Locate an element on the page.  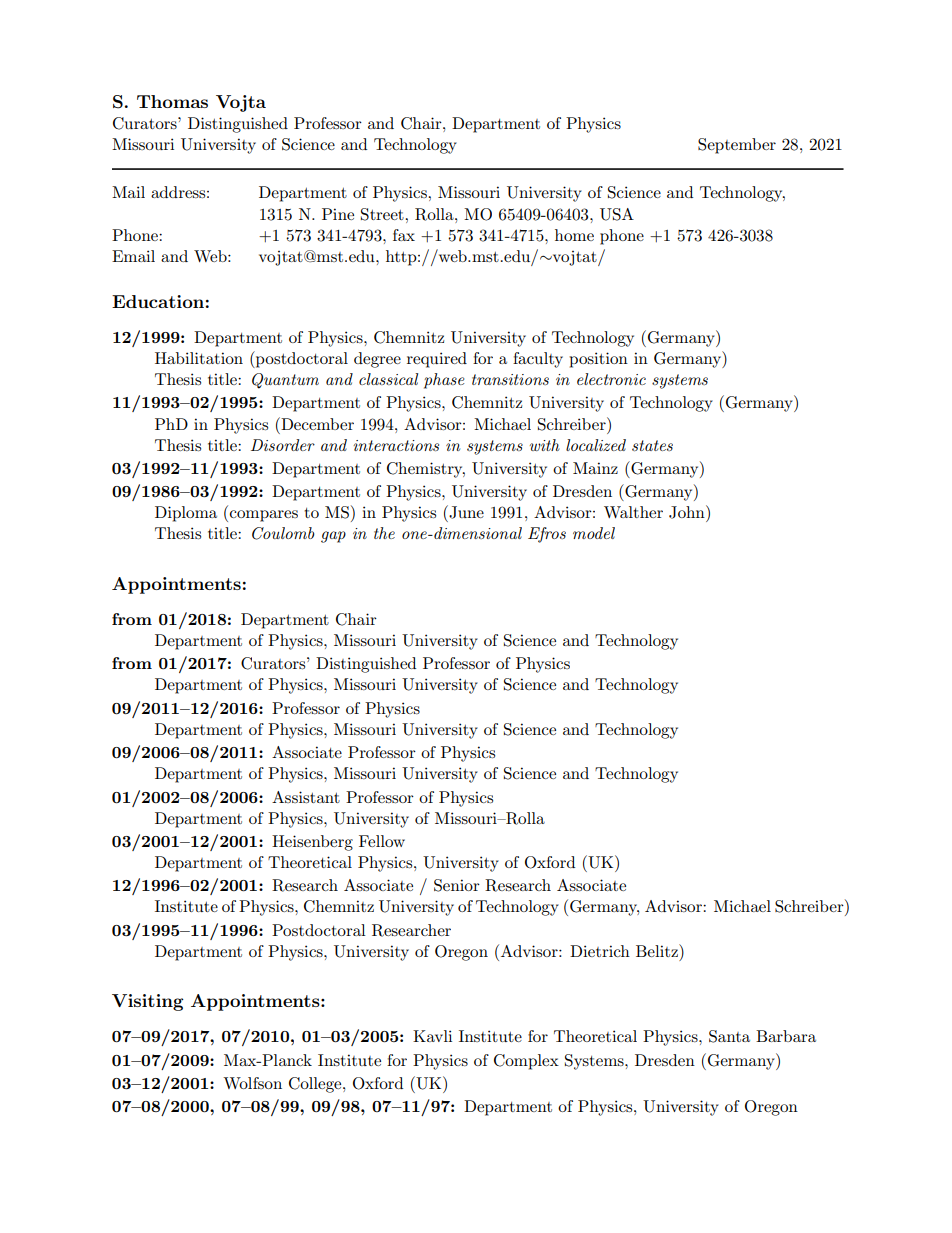
Santa is located at coordinates (729, 1036).
